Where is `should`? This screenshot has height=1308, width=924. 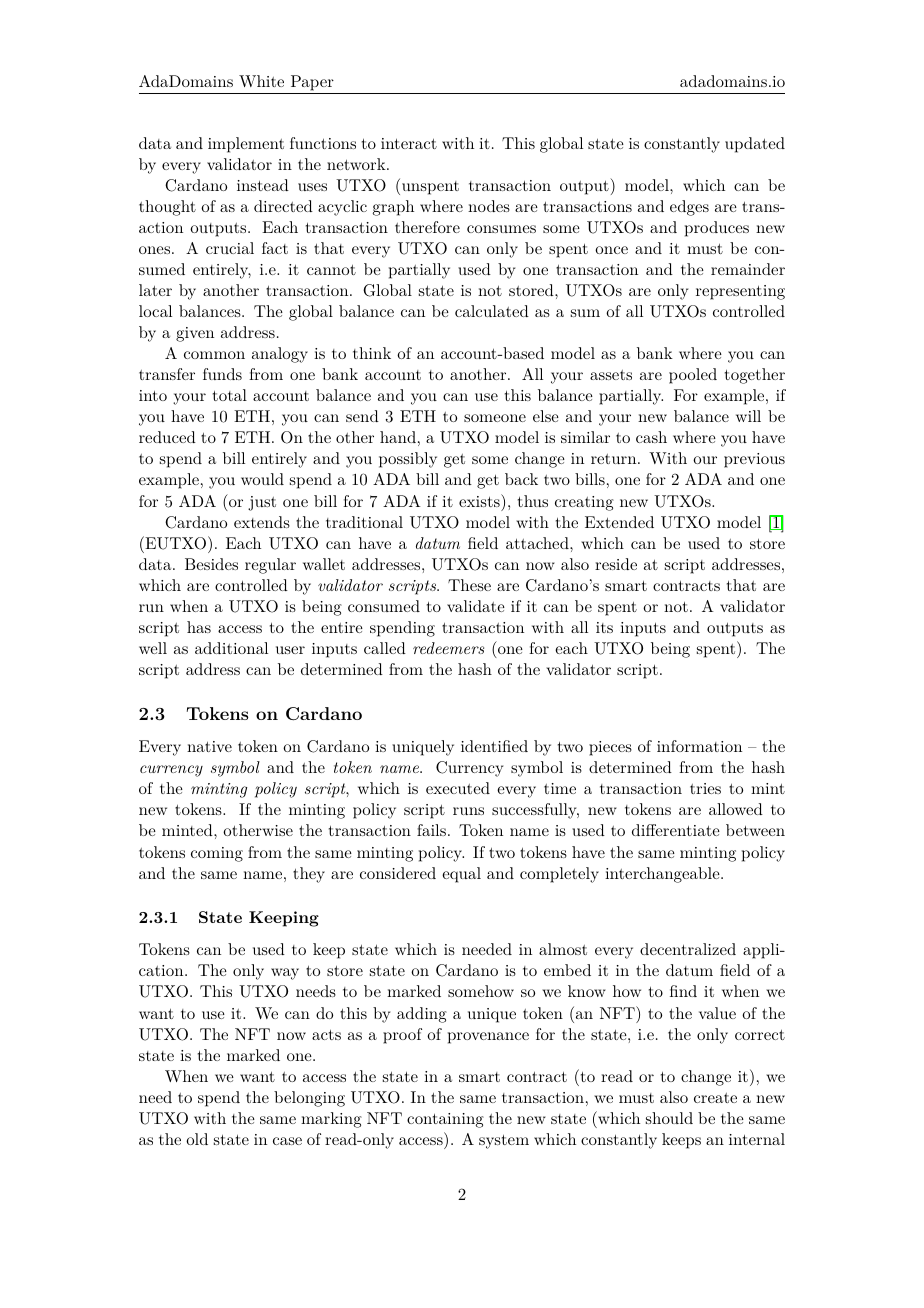
should is located at coordinates (669, 1118).
